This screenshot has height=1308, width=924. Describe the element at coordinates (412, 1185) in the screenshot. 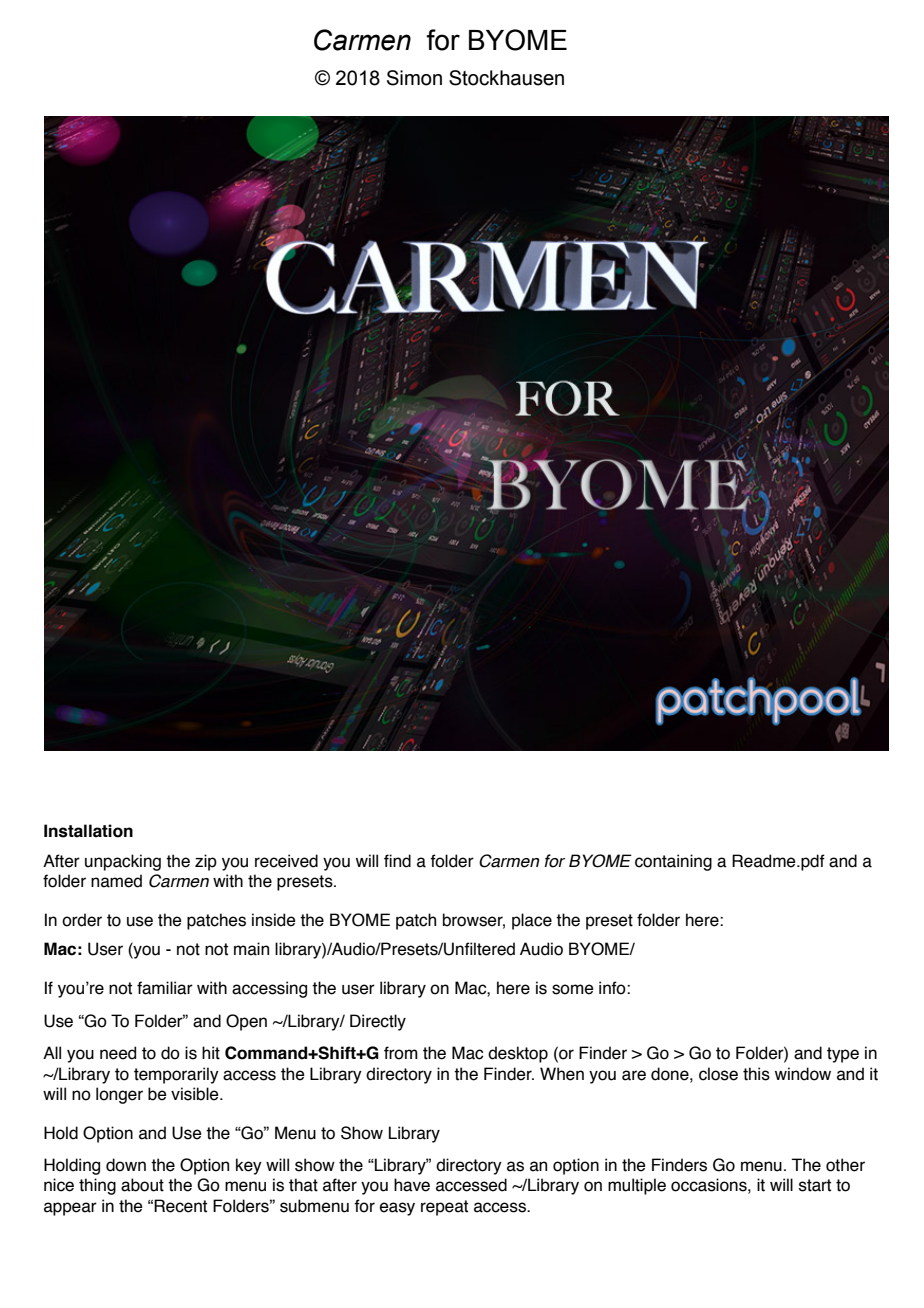

I see `have` at that location.
